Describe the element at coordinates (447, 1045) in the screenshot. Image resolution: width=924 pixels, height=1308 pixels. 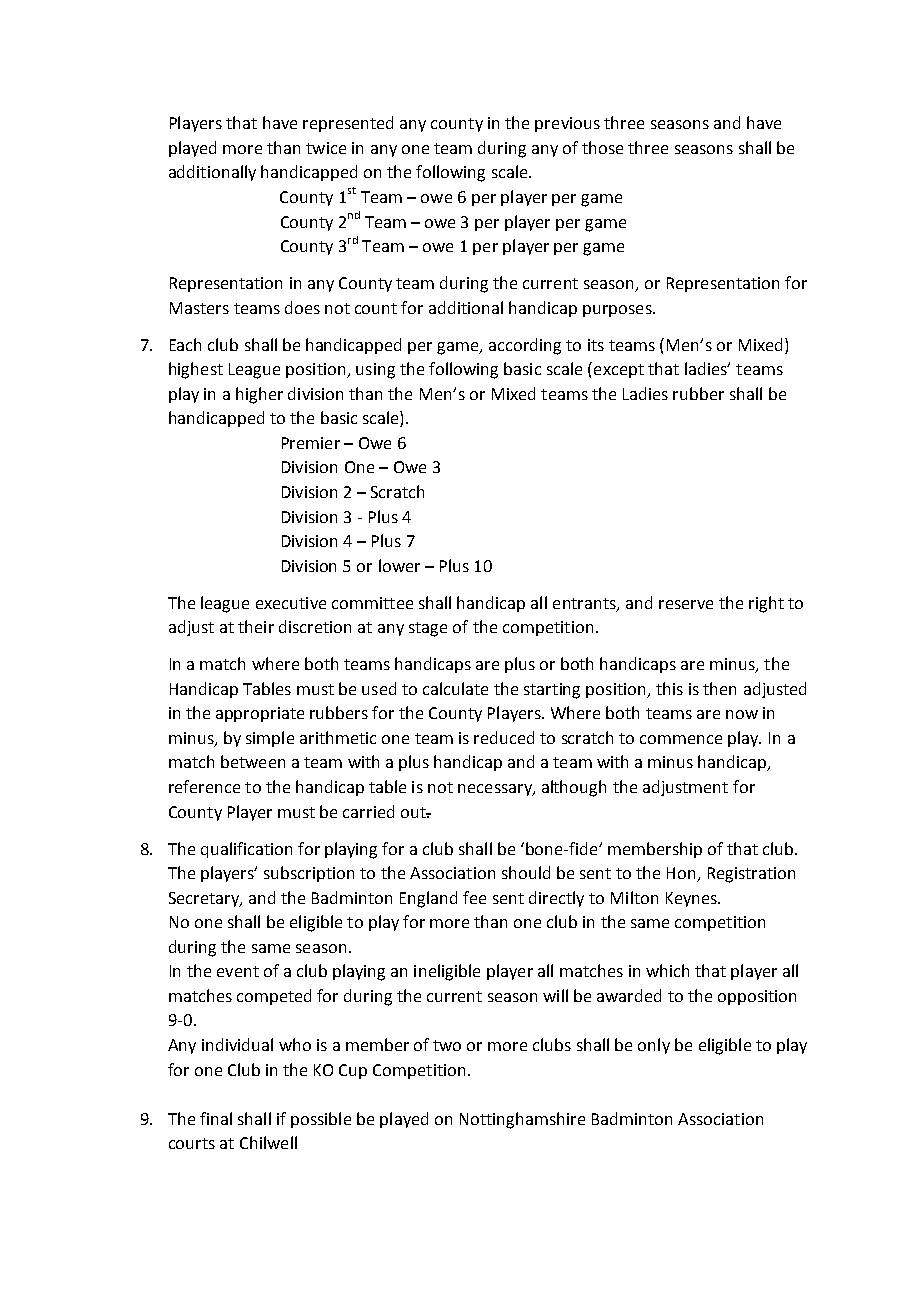
I see `two` at that location.
